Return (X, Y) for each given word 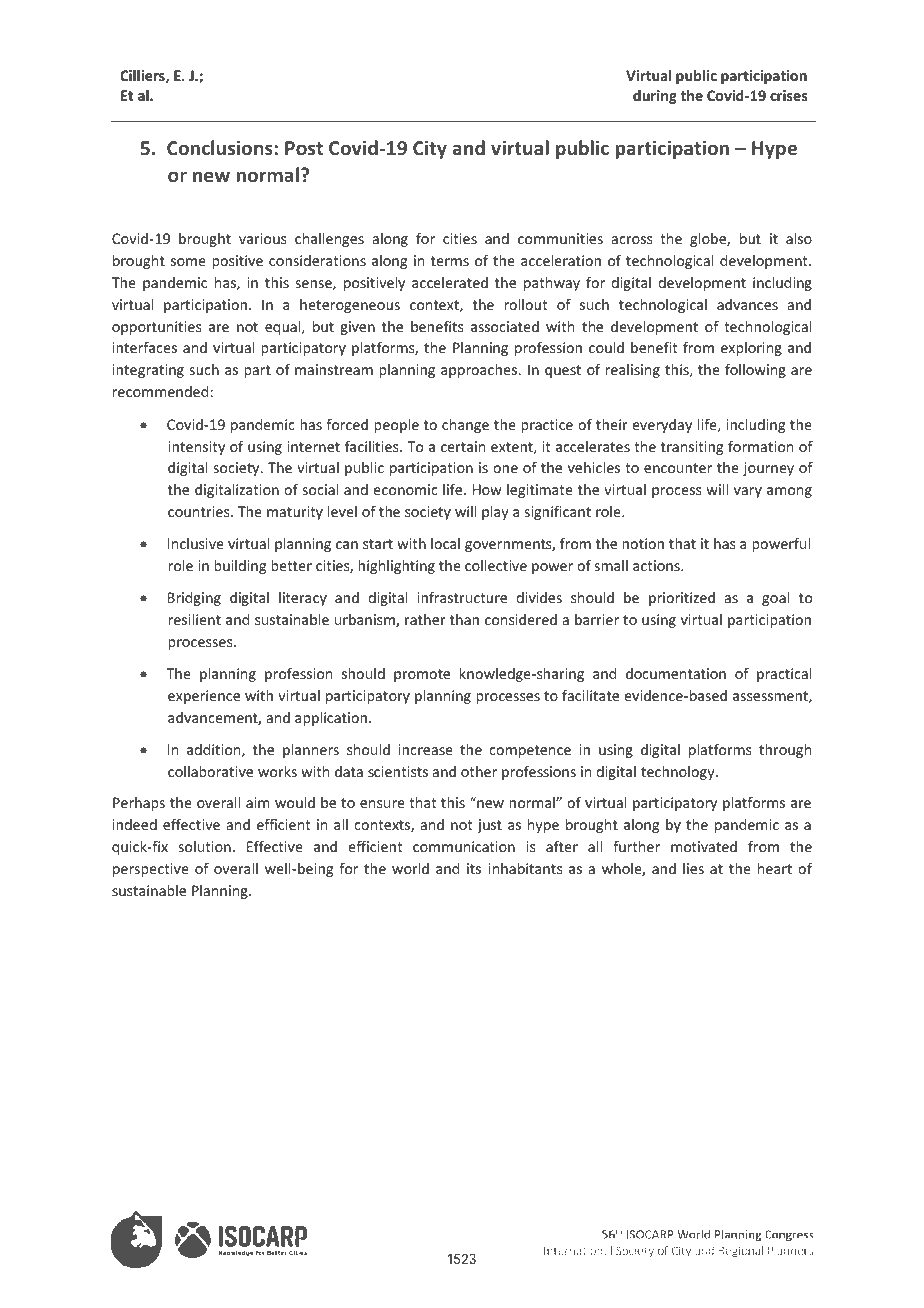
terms (450, 261)
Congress (704, 1241)
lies (693, 868)
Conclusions (221, 147)
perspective (151, 870)
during (655, 97)
